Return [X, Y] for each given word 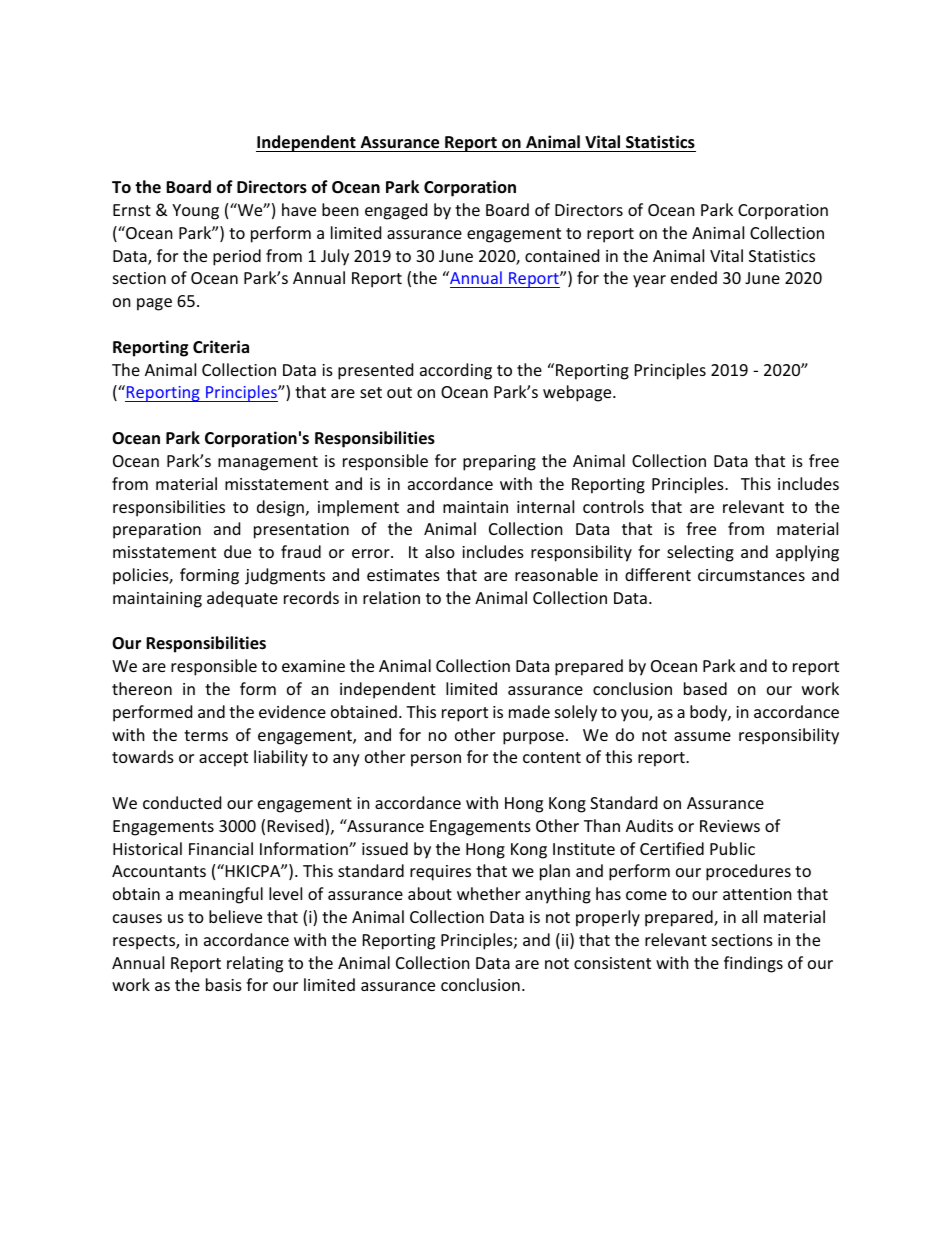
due [237, 551]
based [705, 688]
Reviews [730, 826]
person [436, 760]
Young [195, 212]
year [649, 281]
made [529, 711]
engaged [396, 211]
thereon [142, 688]
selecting [700, 553]
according [456, 371]
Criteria [221, 347]
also [440, 551]
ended [694, 277]
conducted [182, 802]
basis [224, 984]
